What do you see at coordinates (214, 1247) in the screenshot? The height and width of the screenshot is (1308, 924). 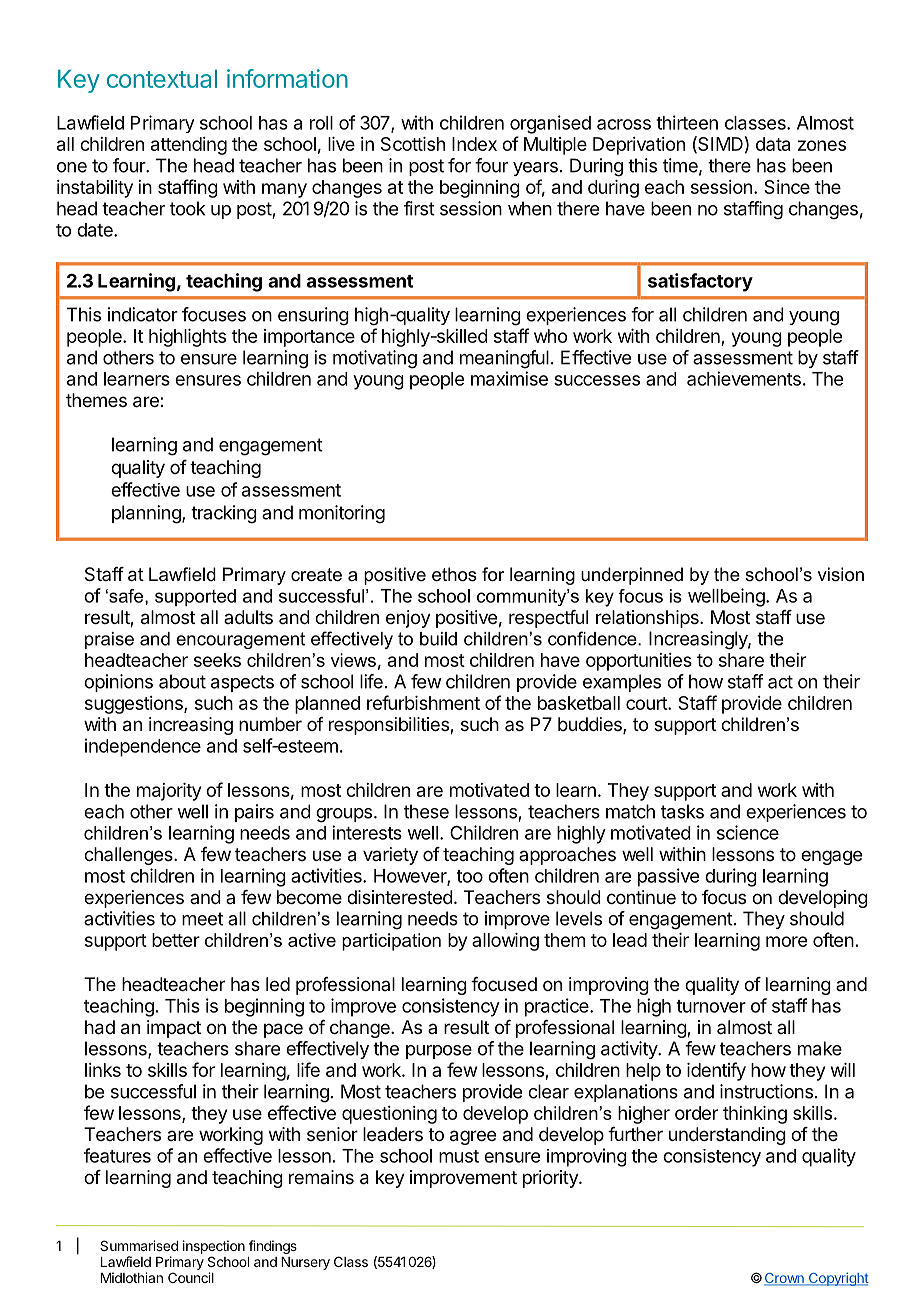 I see `inspection` at bounding box center [214, 1247].
